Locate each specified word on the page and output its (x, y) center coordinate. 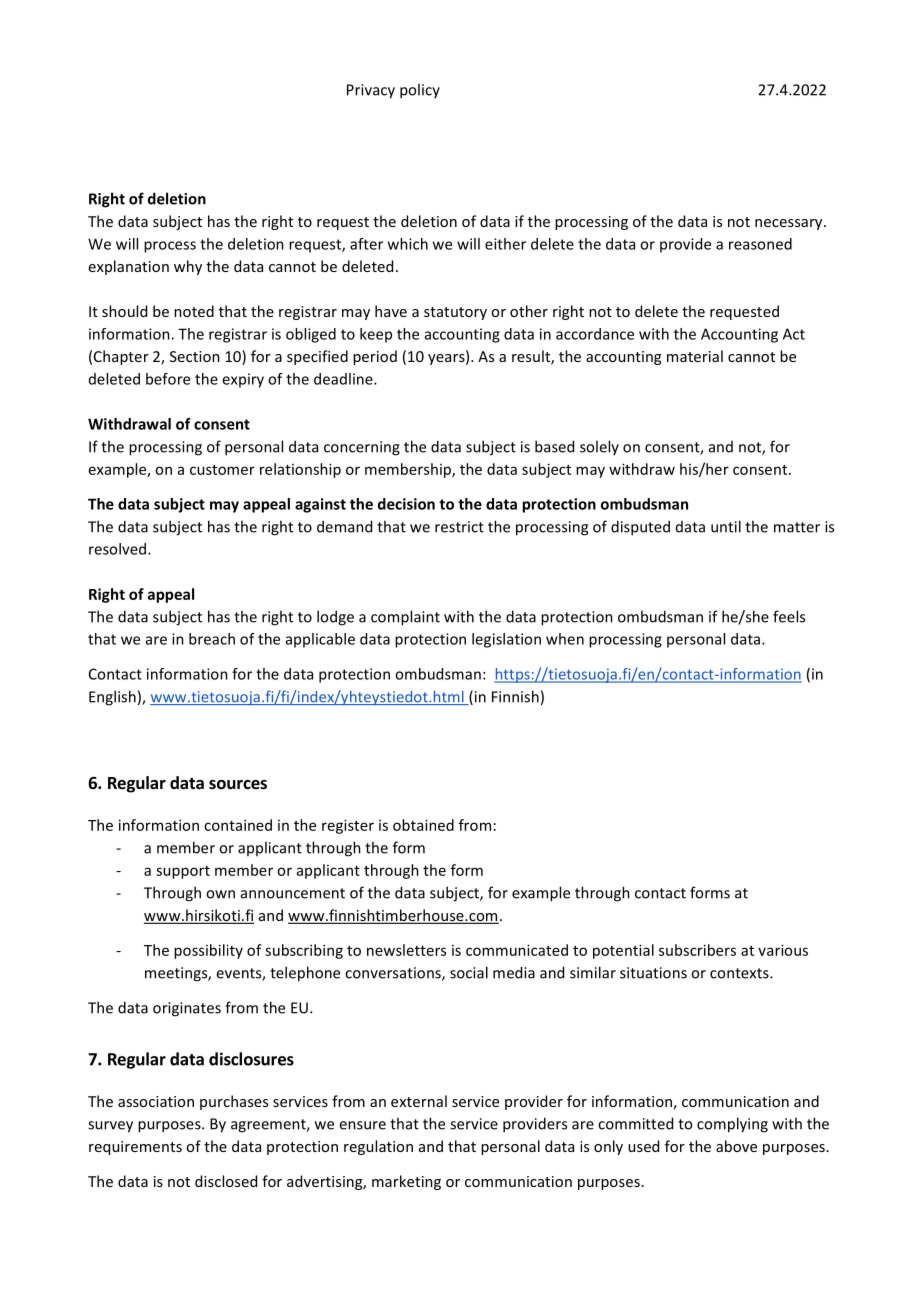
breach (212, 639)
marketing (406, 1182)
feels (789, 616)
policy (420, 91)
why (188, 267)
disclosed (226, 1181)
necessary (790, 224)
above (736, 1146)
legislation (506, 640)
